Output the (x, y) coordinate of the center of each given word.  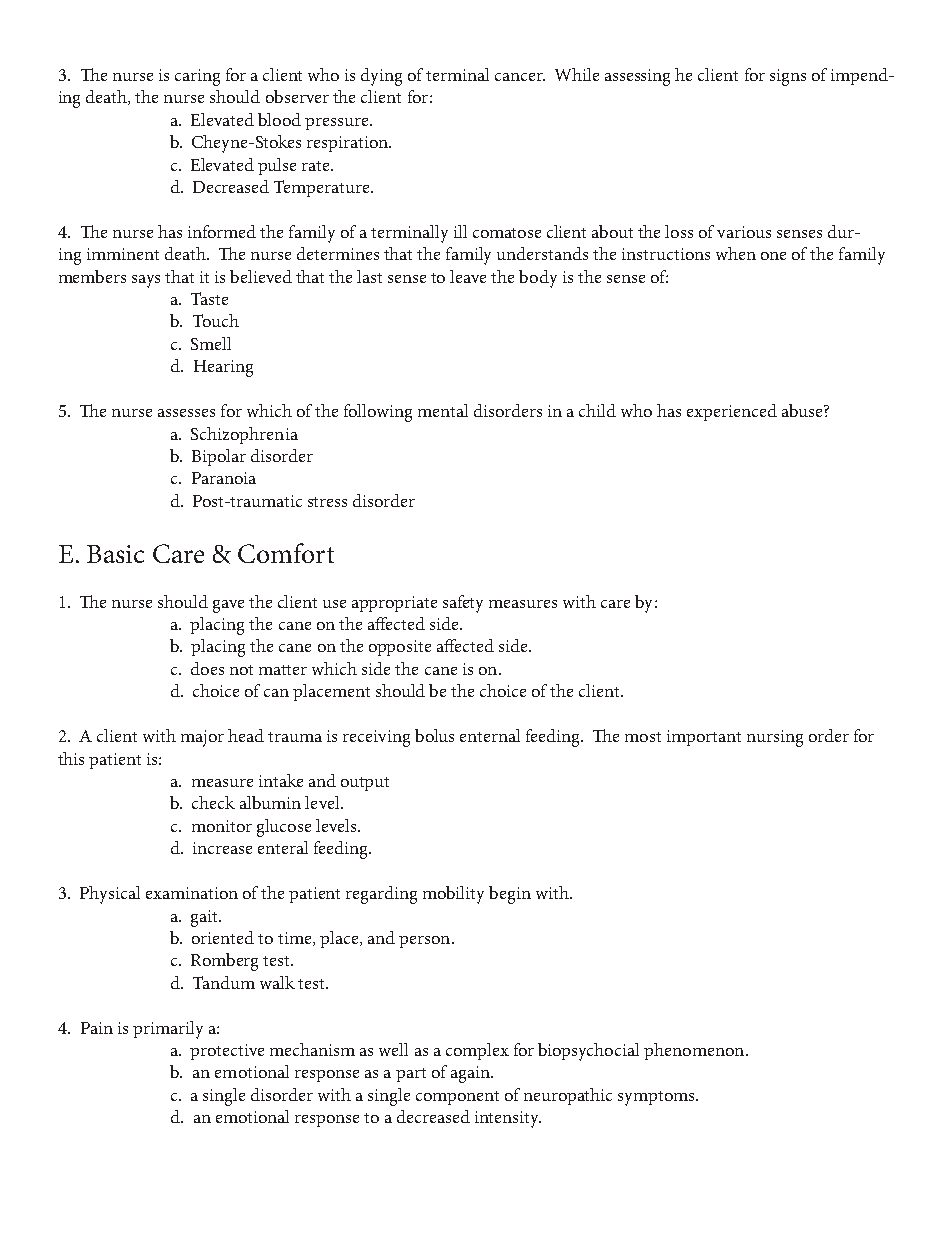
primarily (168, 1030)
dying (381, 77)
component (457, 1098)
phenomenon (695, 1051)
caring (197, 77)
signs (788, 77)
